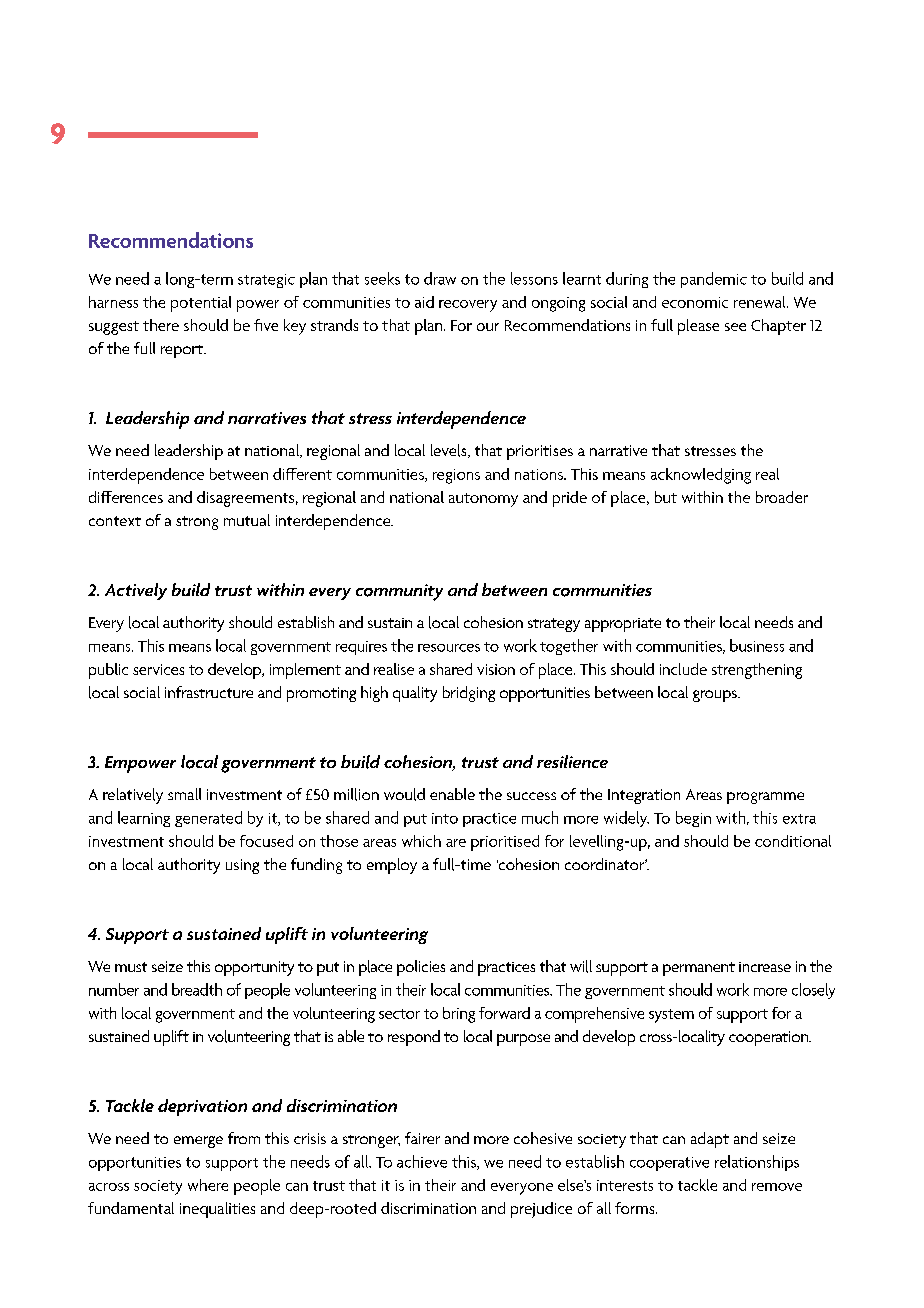 The width and height of the image is (924, 1308). I want to click on recovery, so click(468, 306).
